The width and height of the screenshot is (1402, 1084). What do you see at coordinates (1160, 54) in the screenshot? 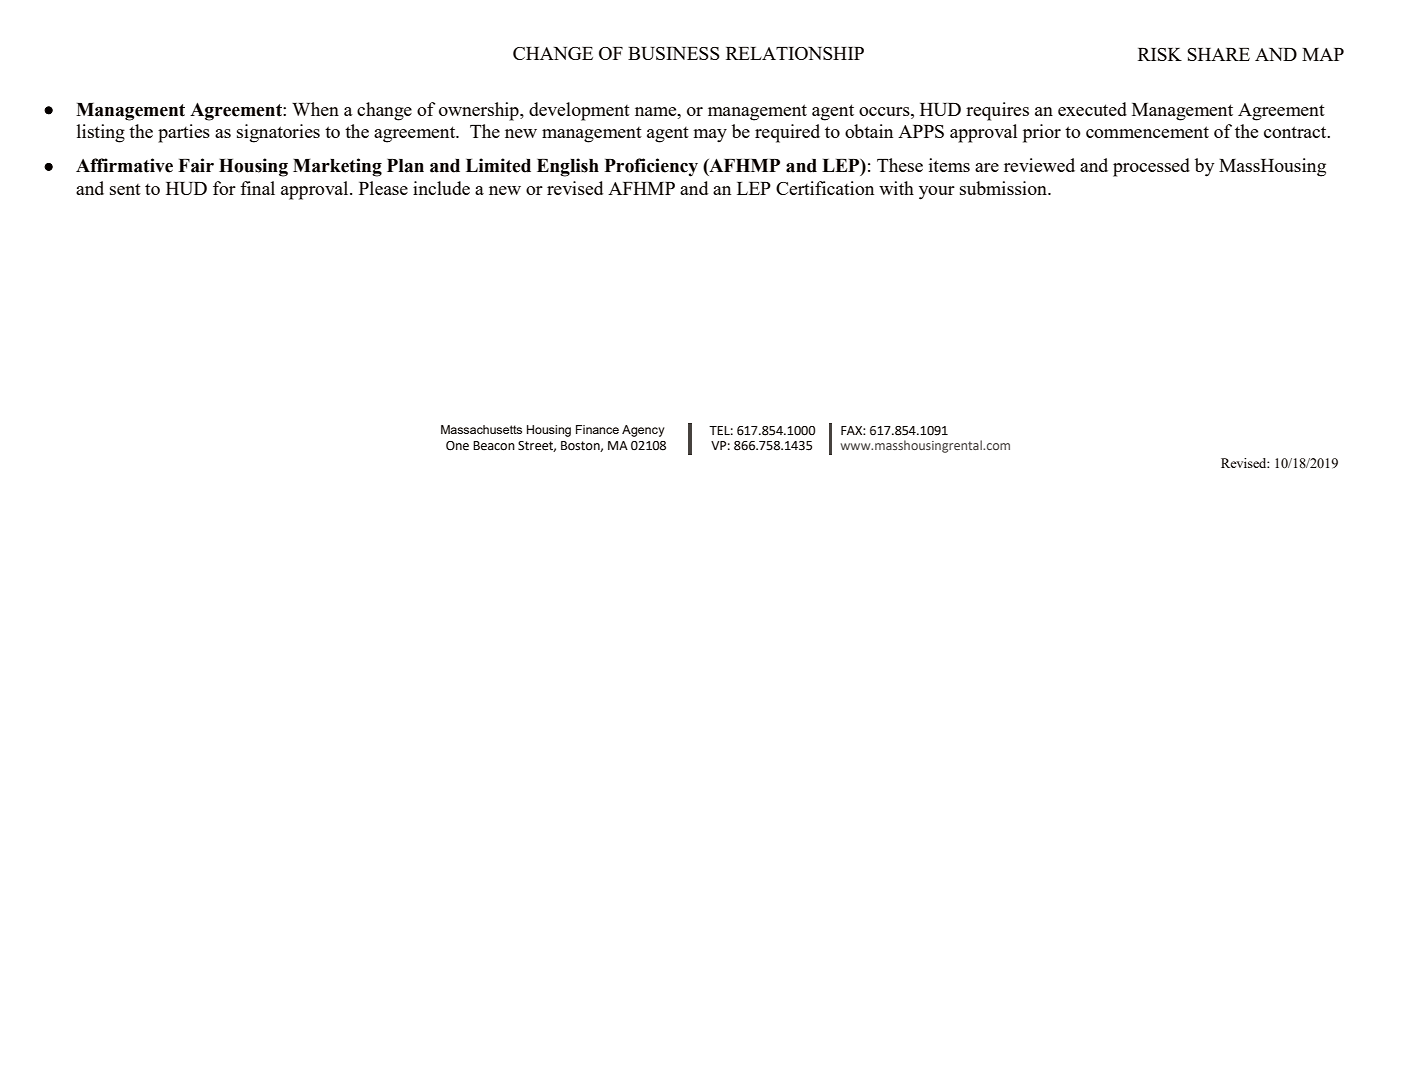
I see `RISK` at bounding box center [1160, 54].
